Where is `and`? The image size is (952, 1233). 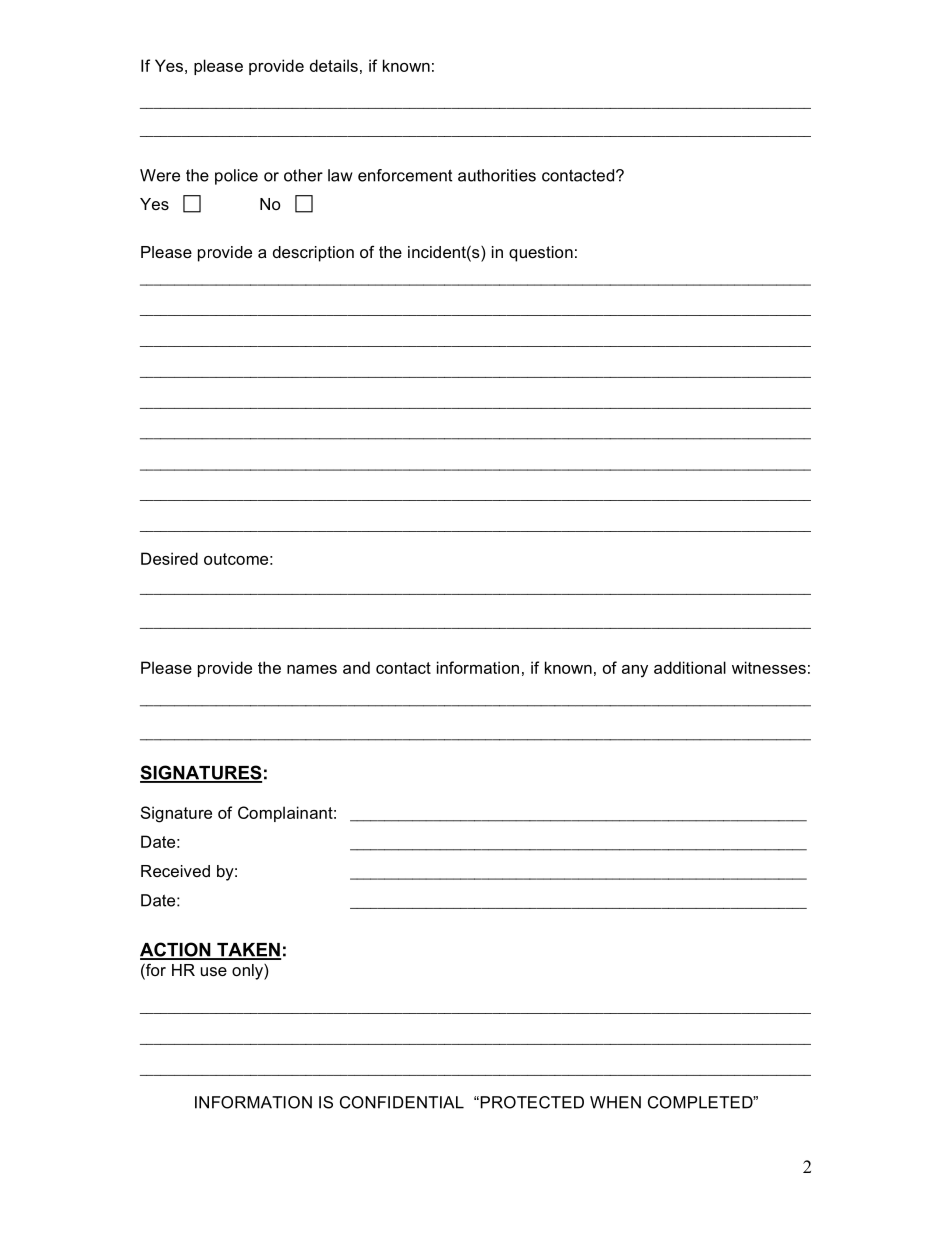 and is located at coordinates (356, 667).
